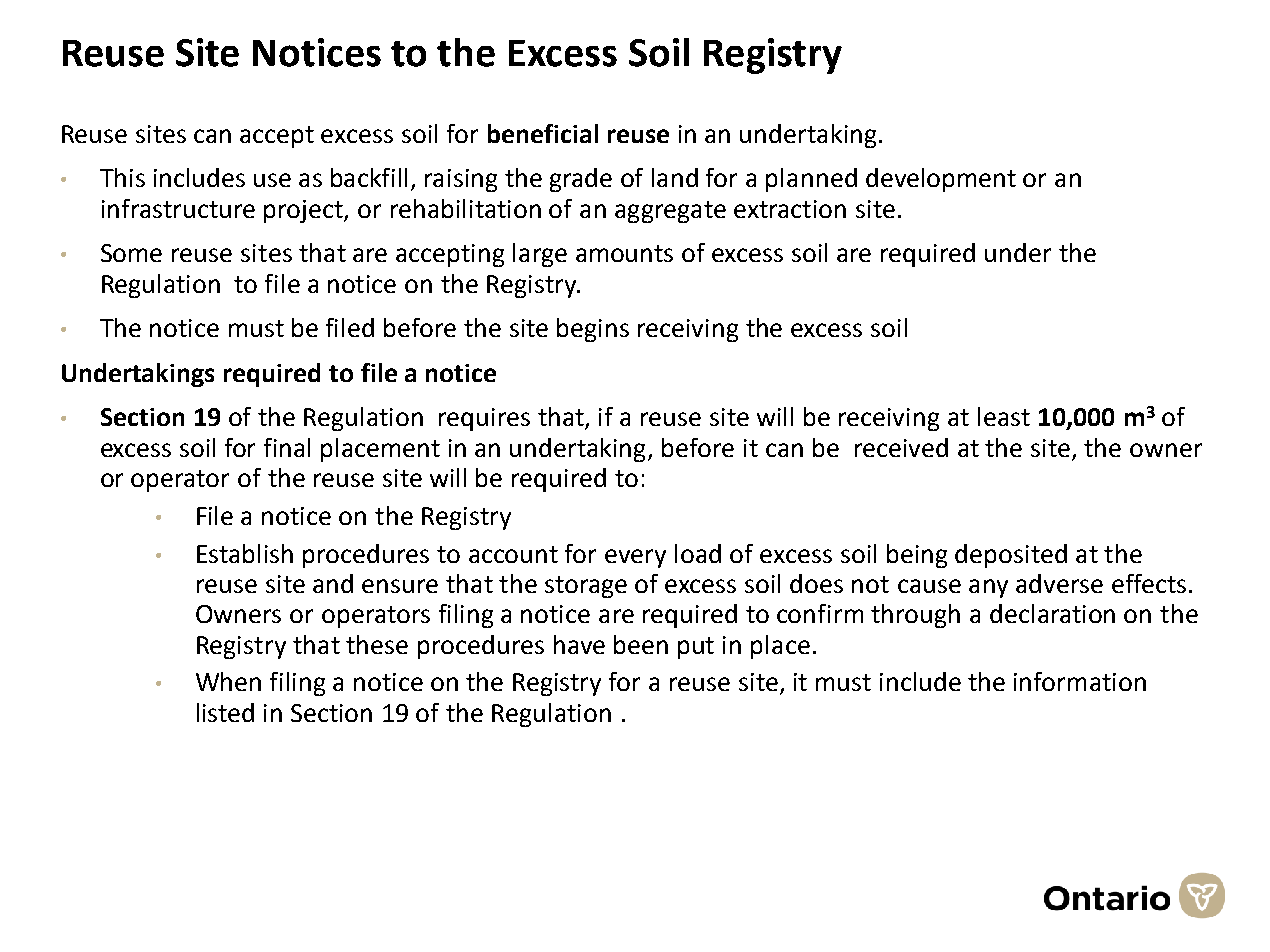 The image size is (1270, 952). I want to click on When, so click(228, 681).
